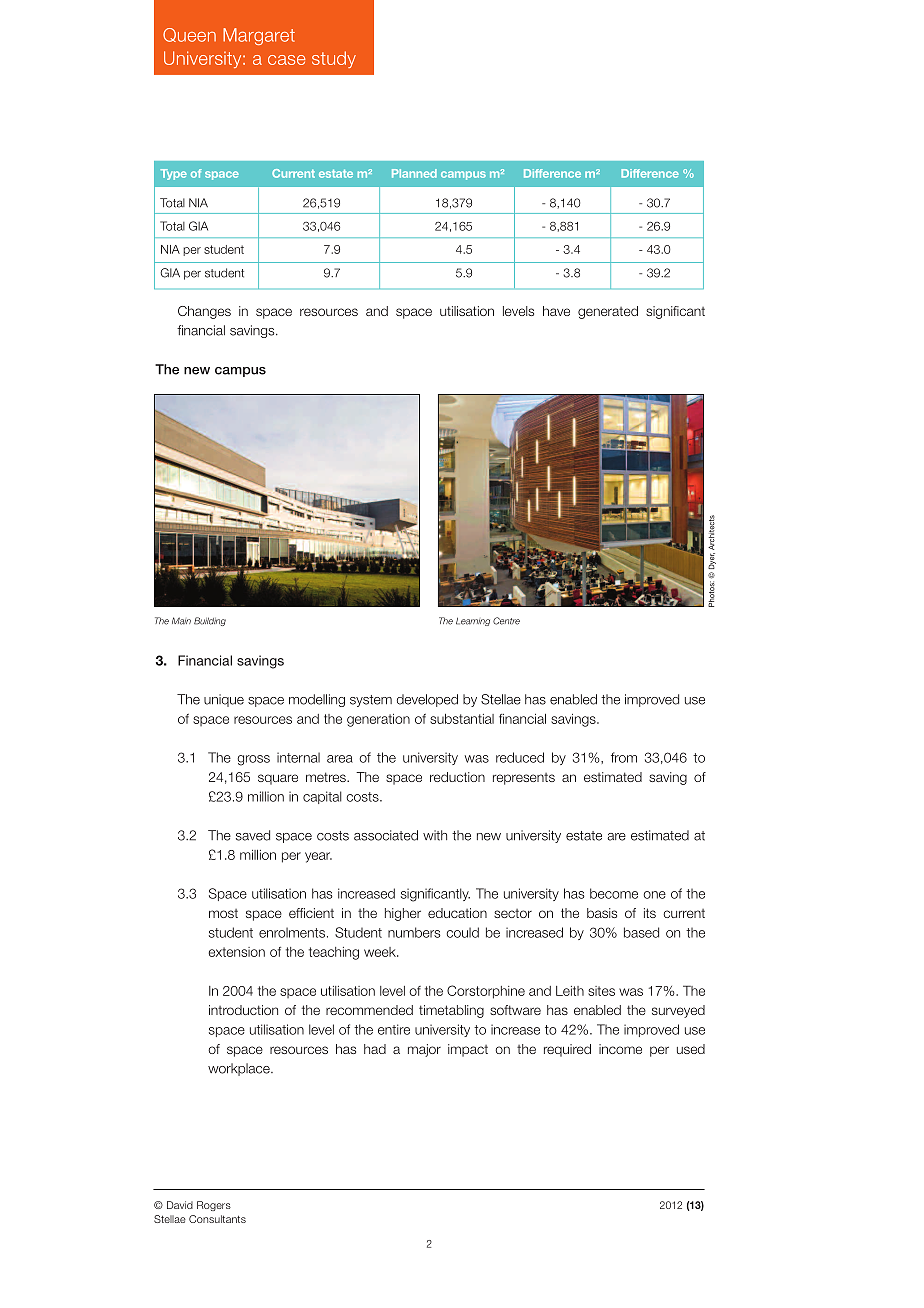 Image resolution: width=924 pixels, height=1308 pixels. I want to click on Building, so click(210, 621).
